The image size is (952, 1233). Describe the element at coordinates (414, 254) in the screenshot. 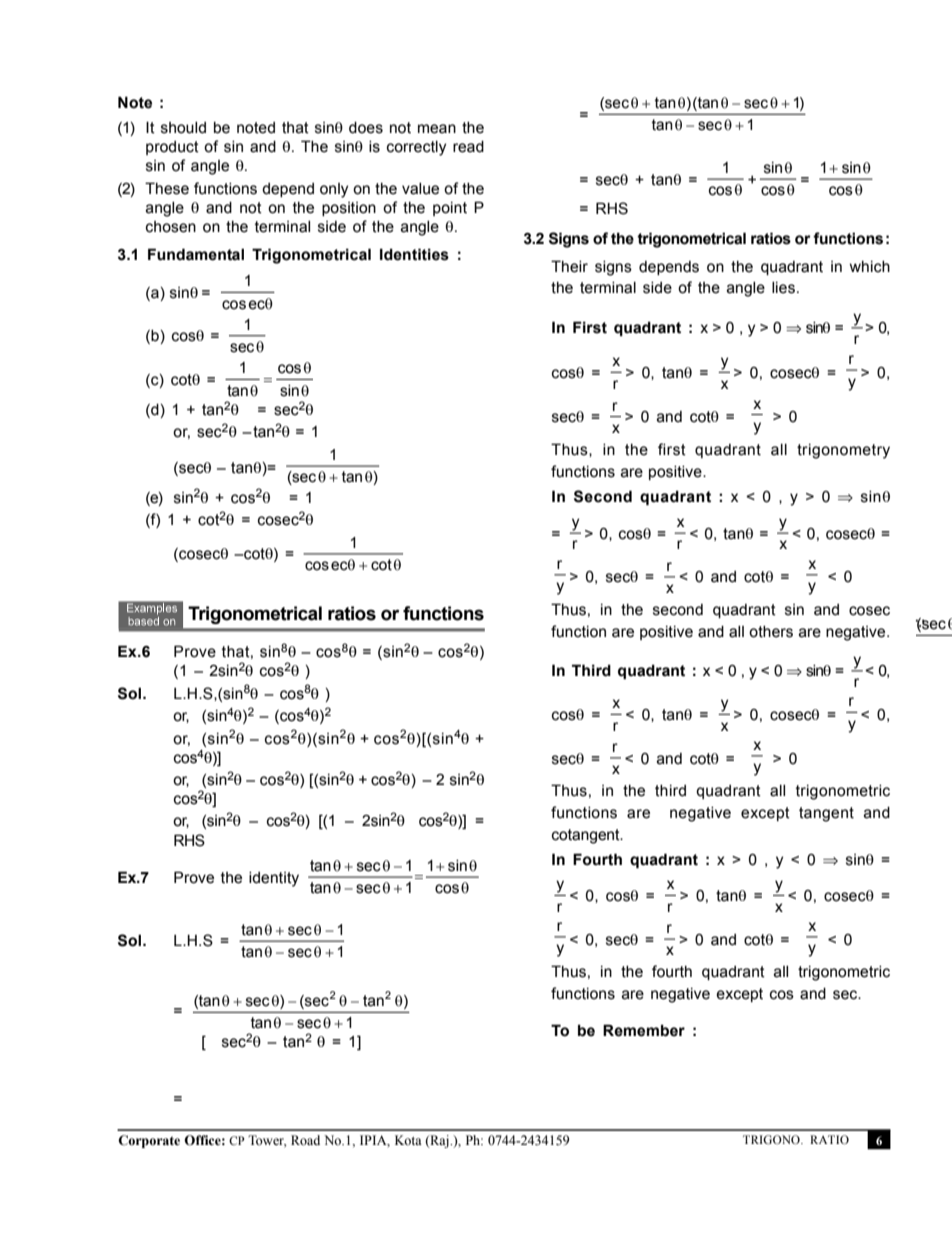

I see `Identities` at that location.
